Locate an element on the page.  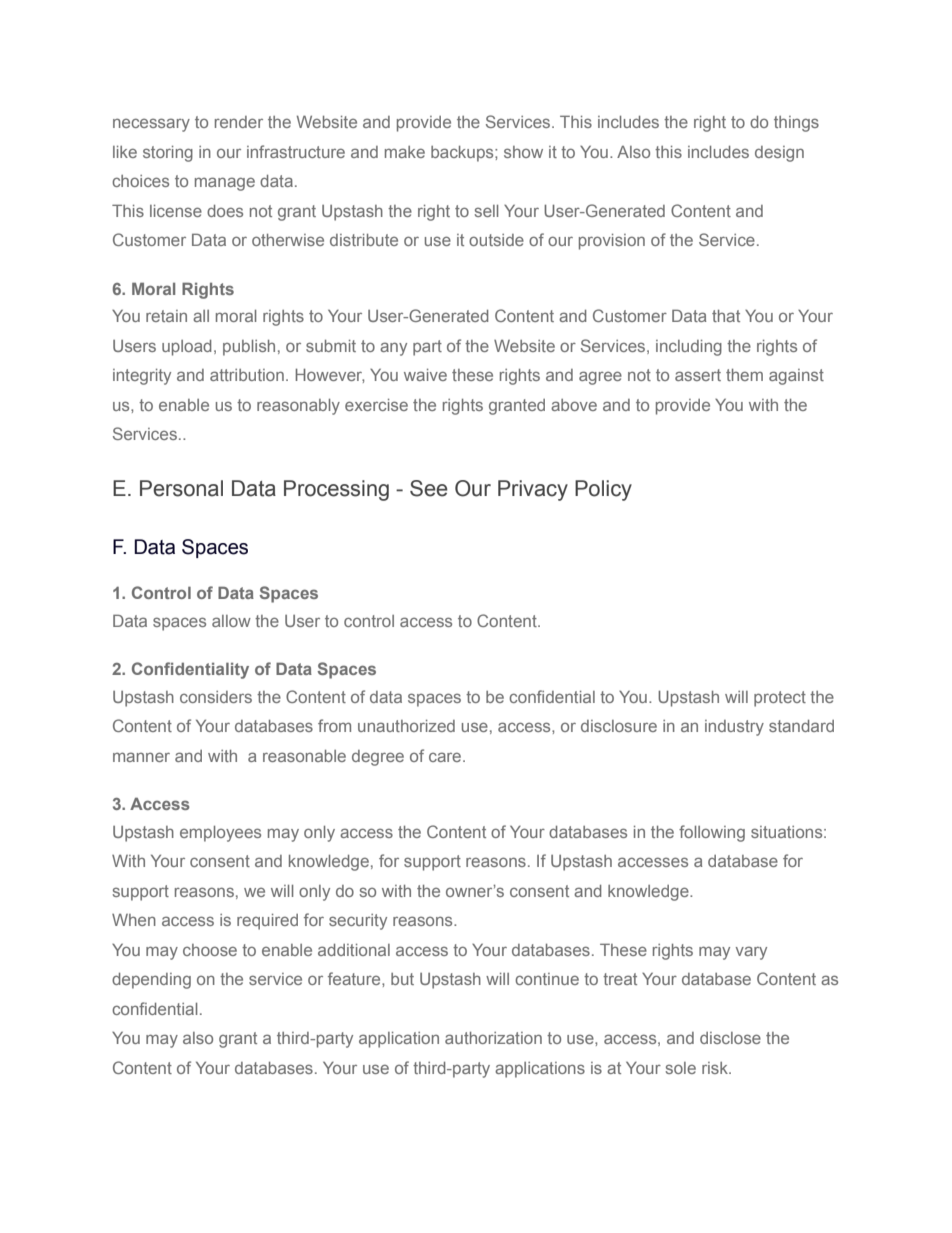
See is located at coordinates (429, 488).
